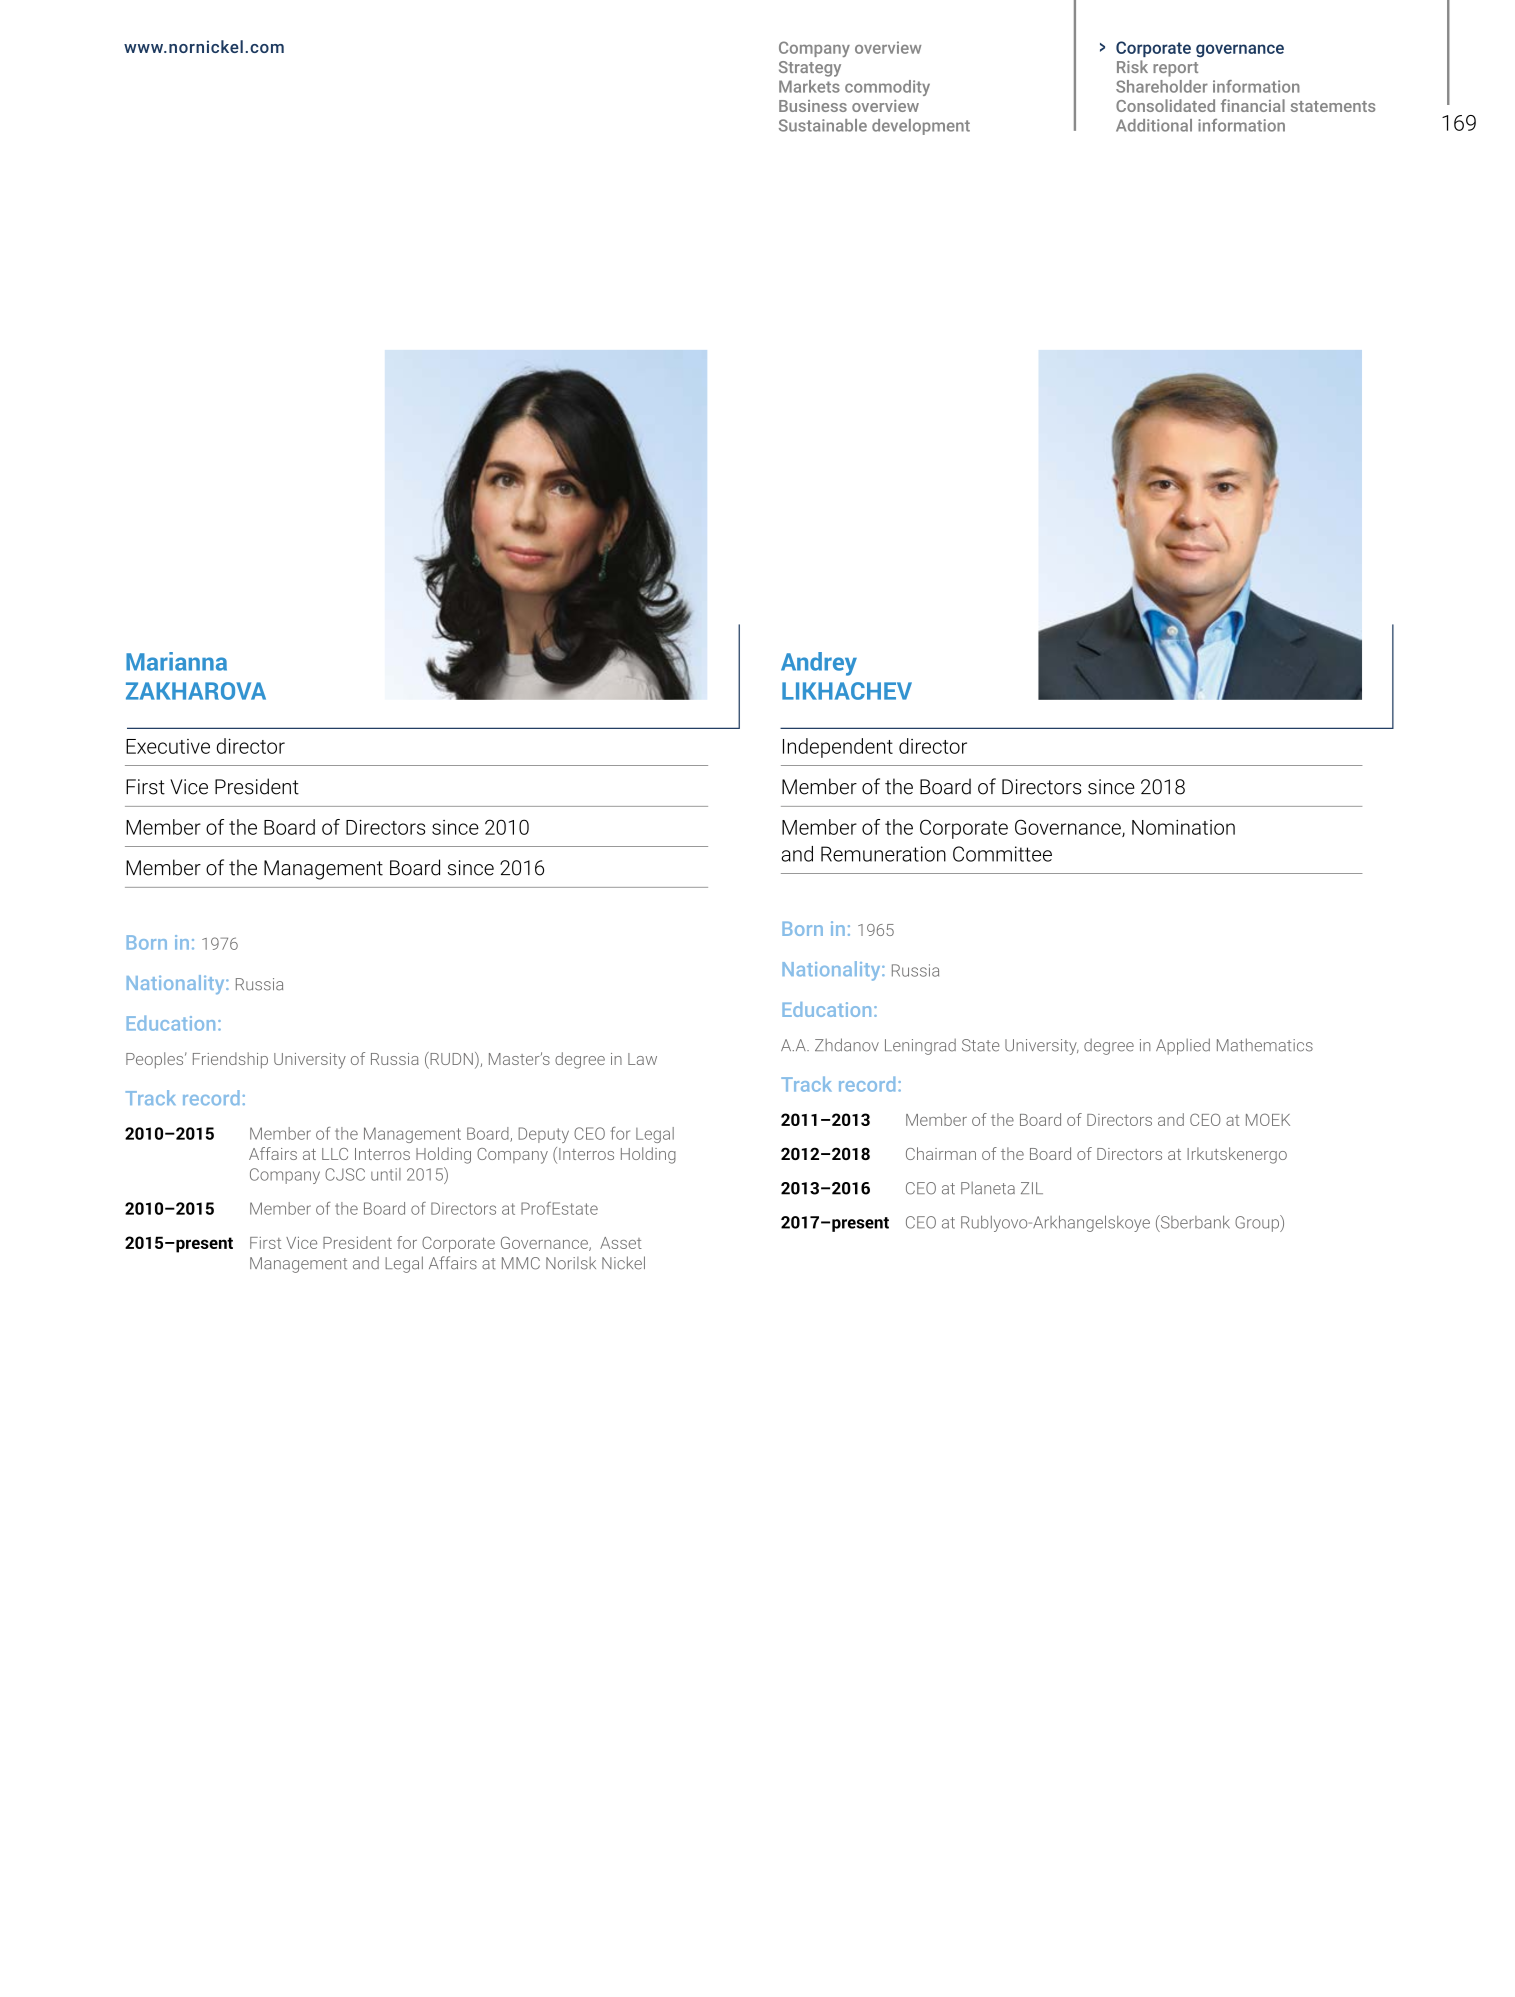 The height and width of the screenshot is (1997, 1515). What do you see at coordinates (1165, 105) in the screenshot?
I see `Consolidated` at bounding box center [1165, 105].
